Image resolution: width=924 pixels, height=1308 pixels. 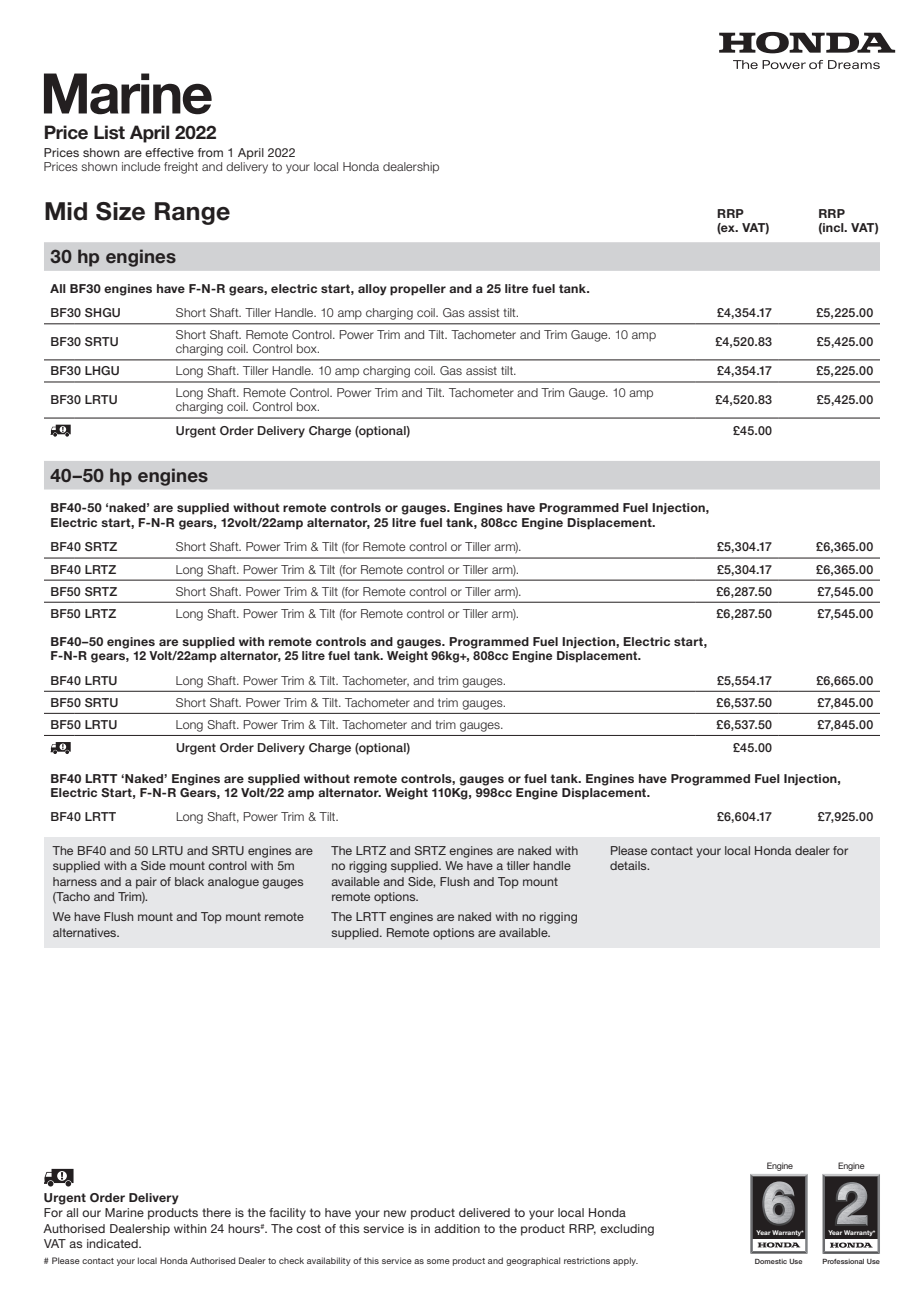 I want to click on black, so click(x=189, y=881).
